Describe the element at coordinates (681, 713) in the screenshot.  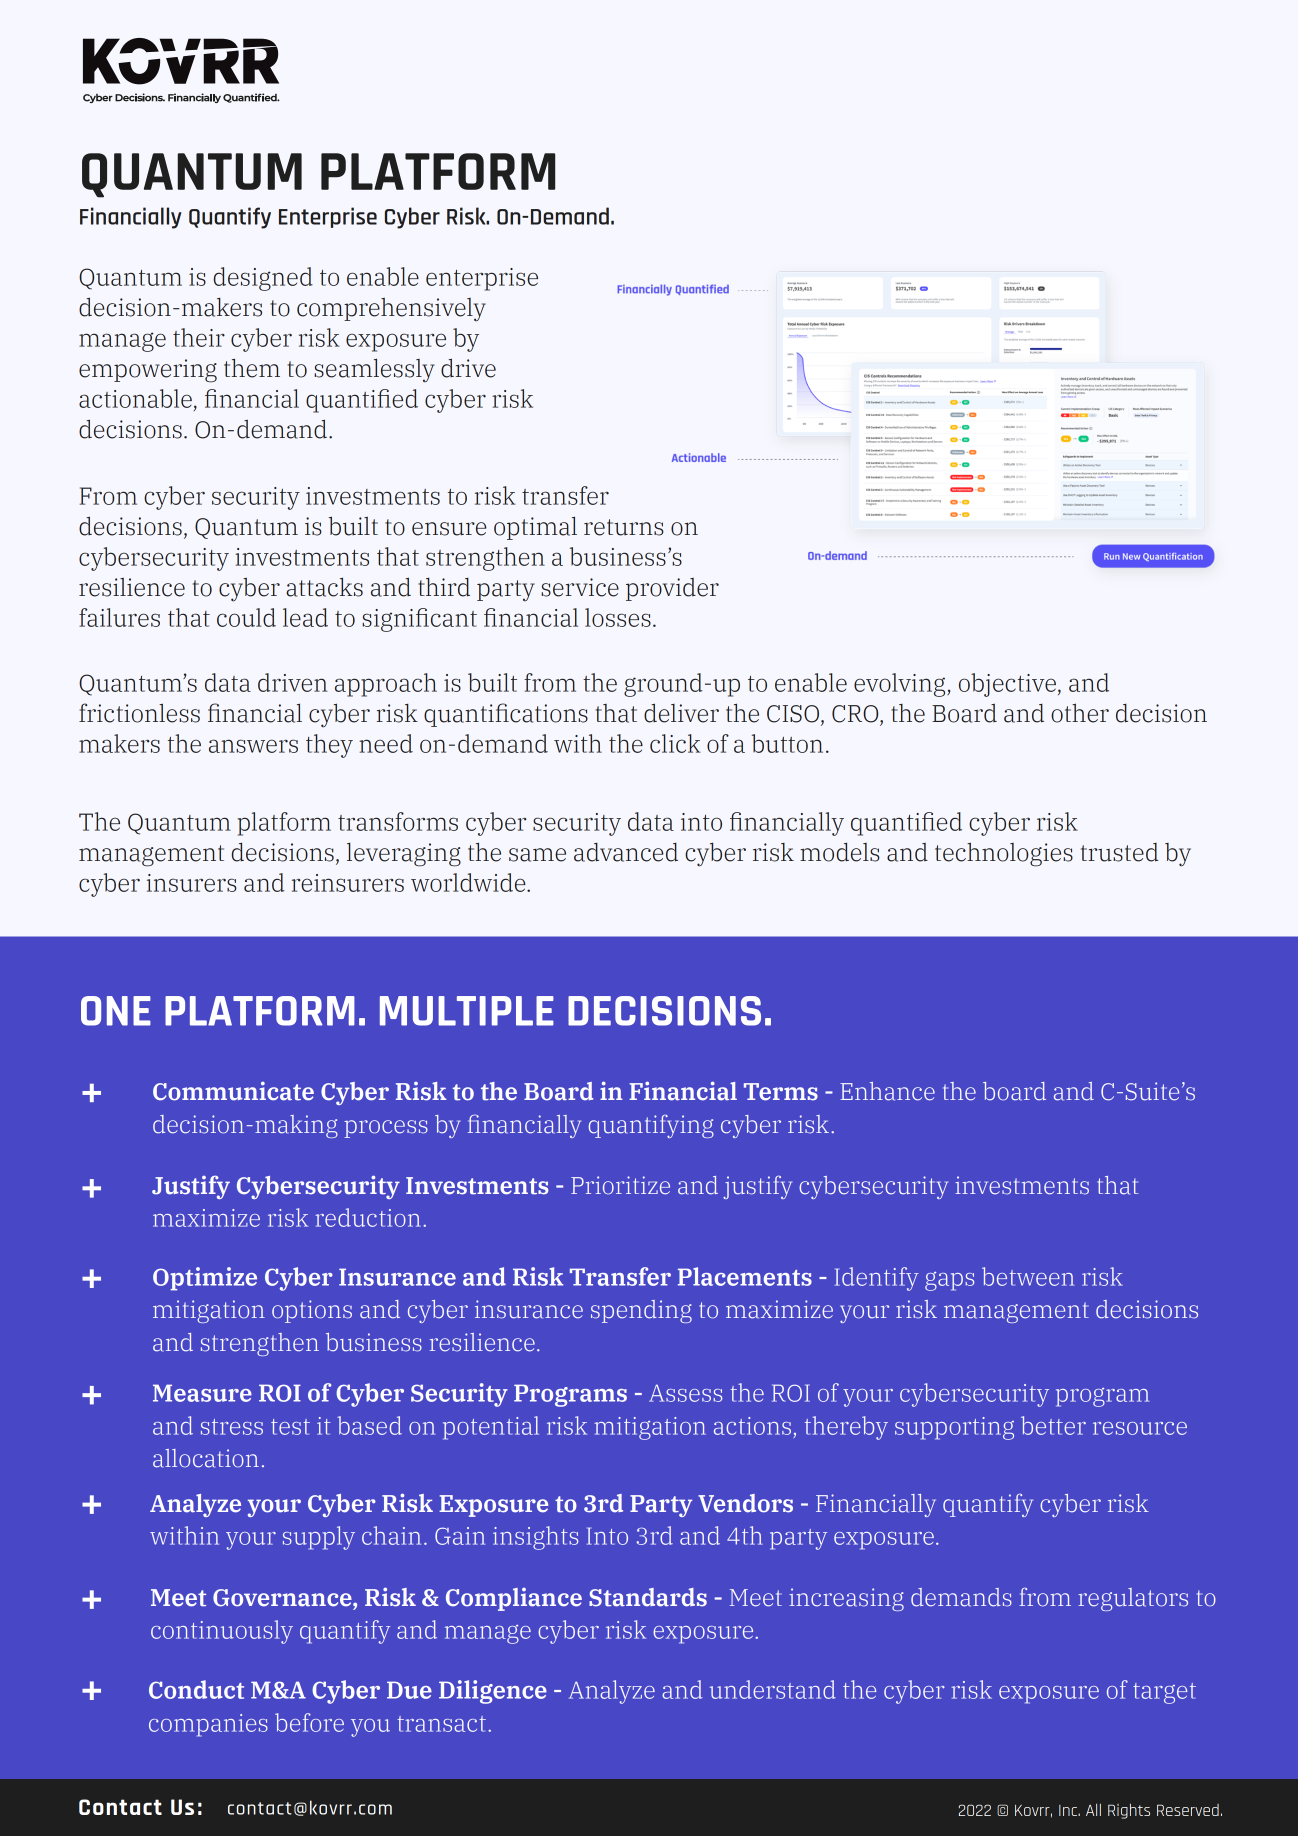
I see `deliver` at that location.
